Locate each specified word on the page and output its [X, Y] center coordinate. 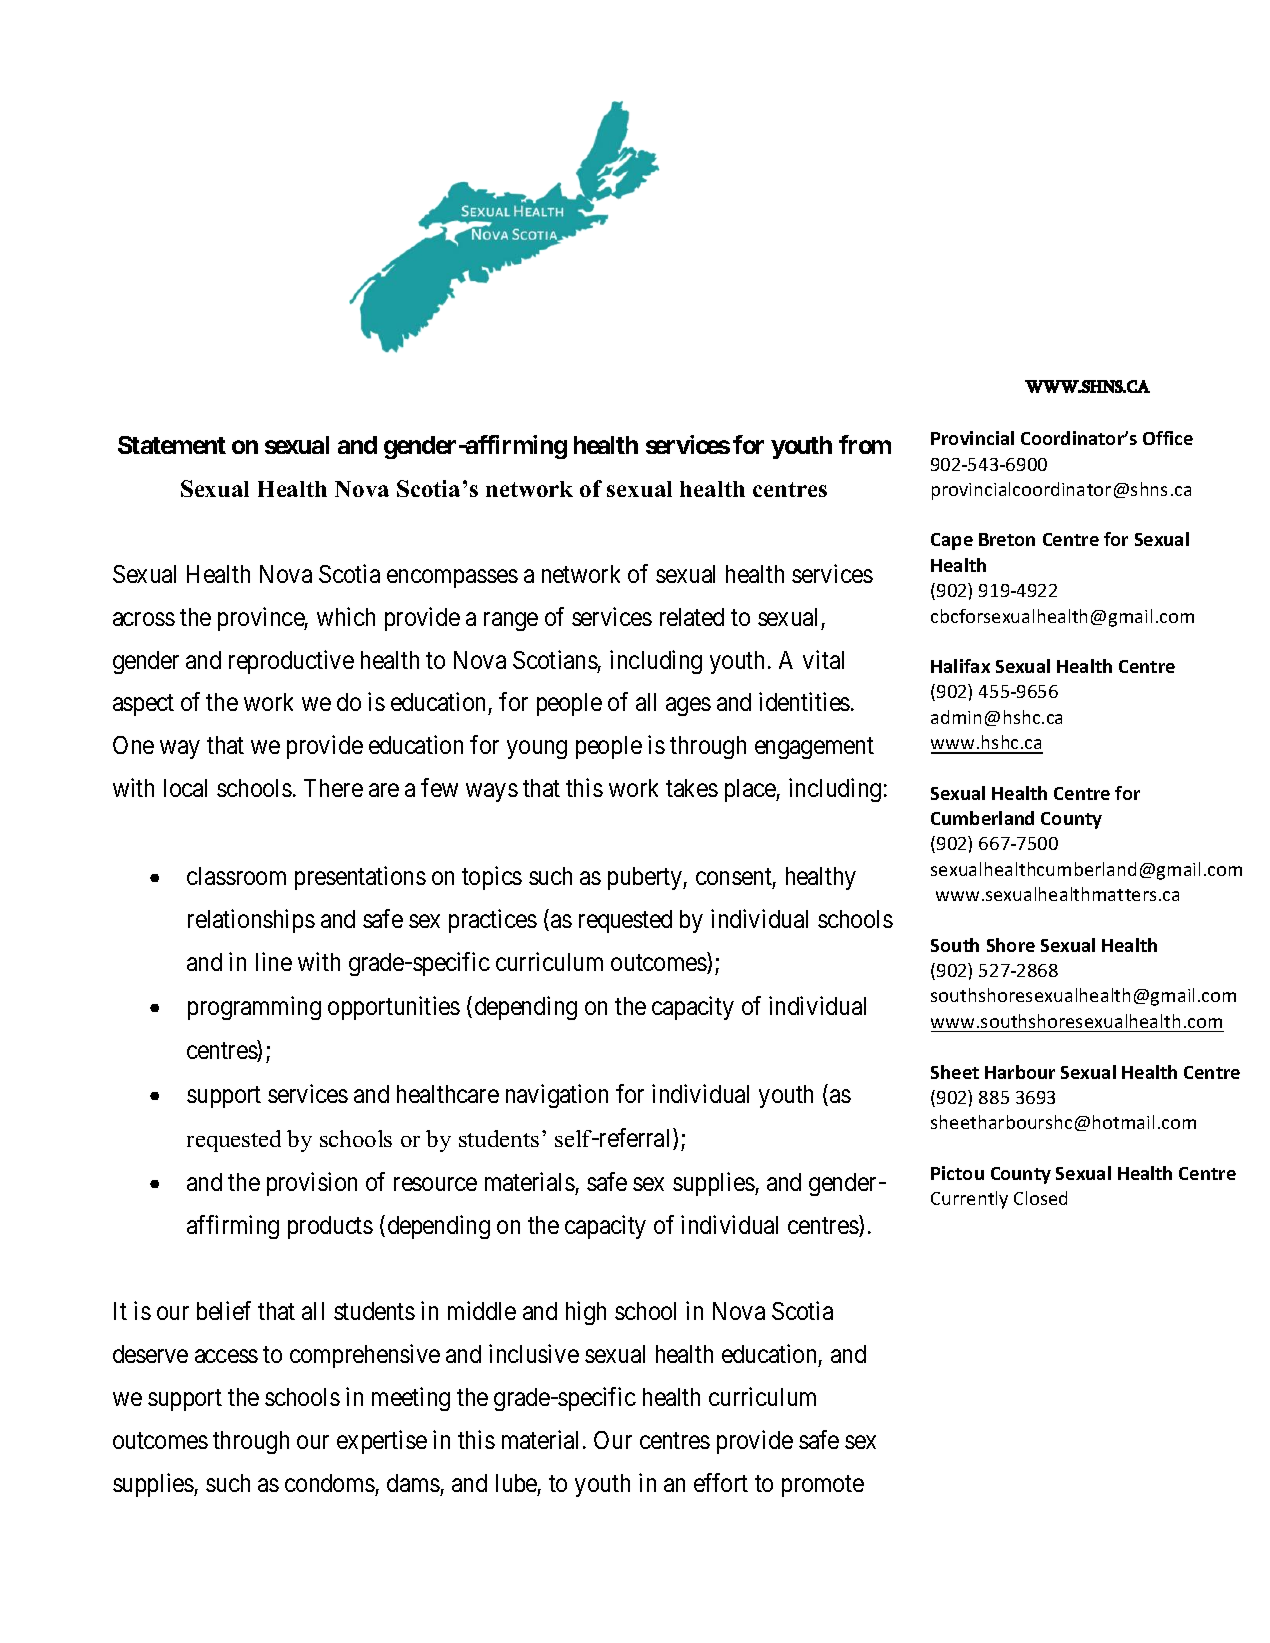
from [865, 444]
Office [1168, 438]
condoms [330, 1483]
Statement [172, 445]
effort [721, 1482]
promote [823, 1486]
